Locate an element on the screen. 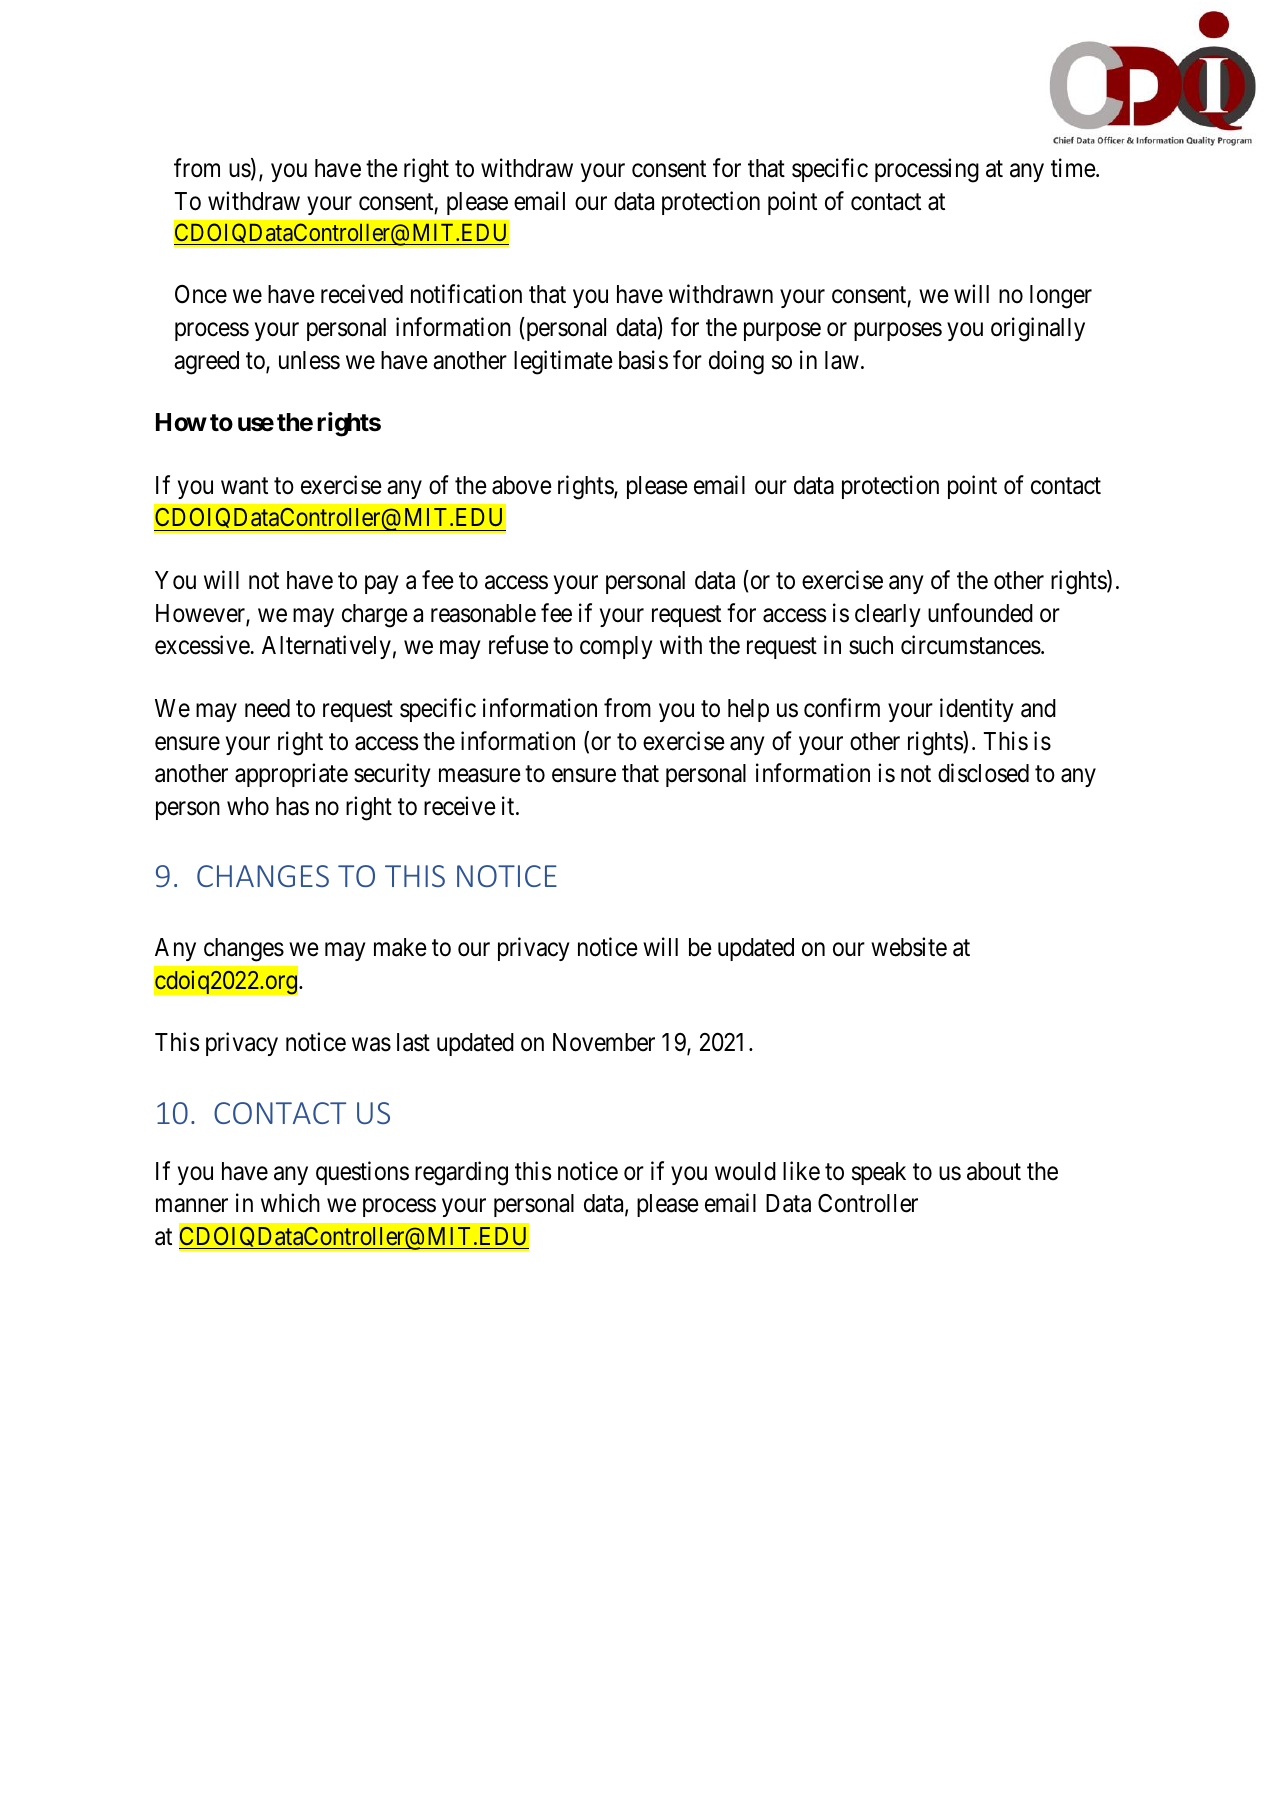 This screenshot has width=1277, height=1806. would is located at coordinates (745, 1171).
